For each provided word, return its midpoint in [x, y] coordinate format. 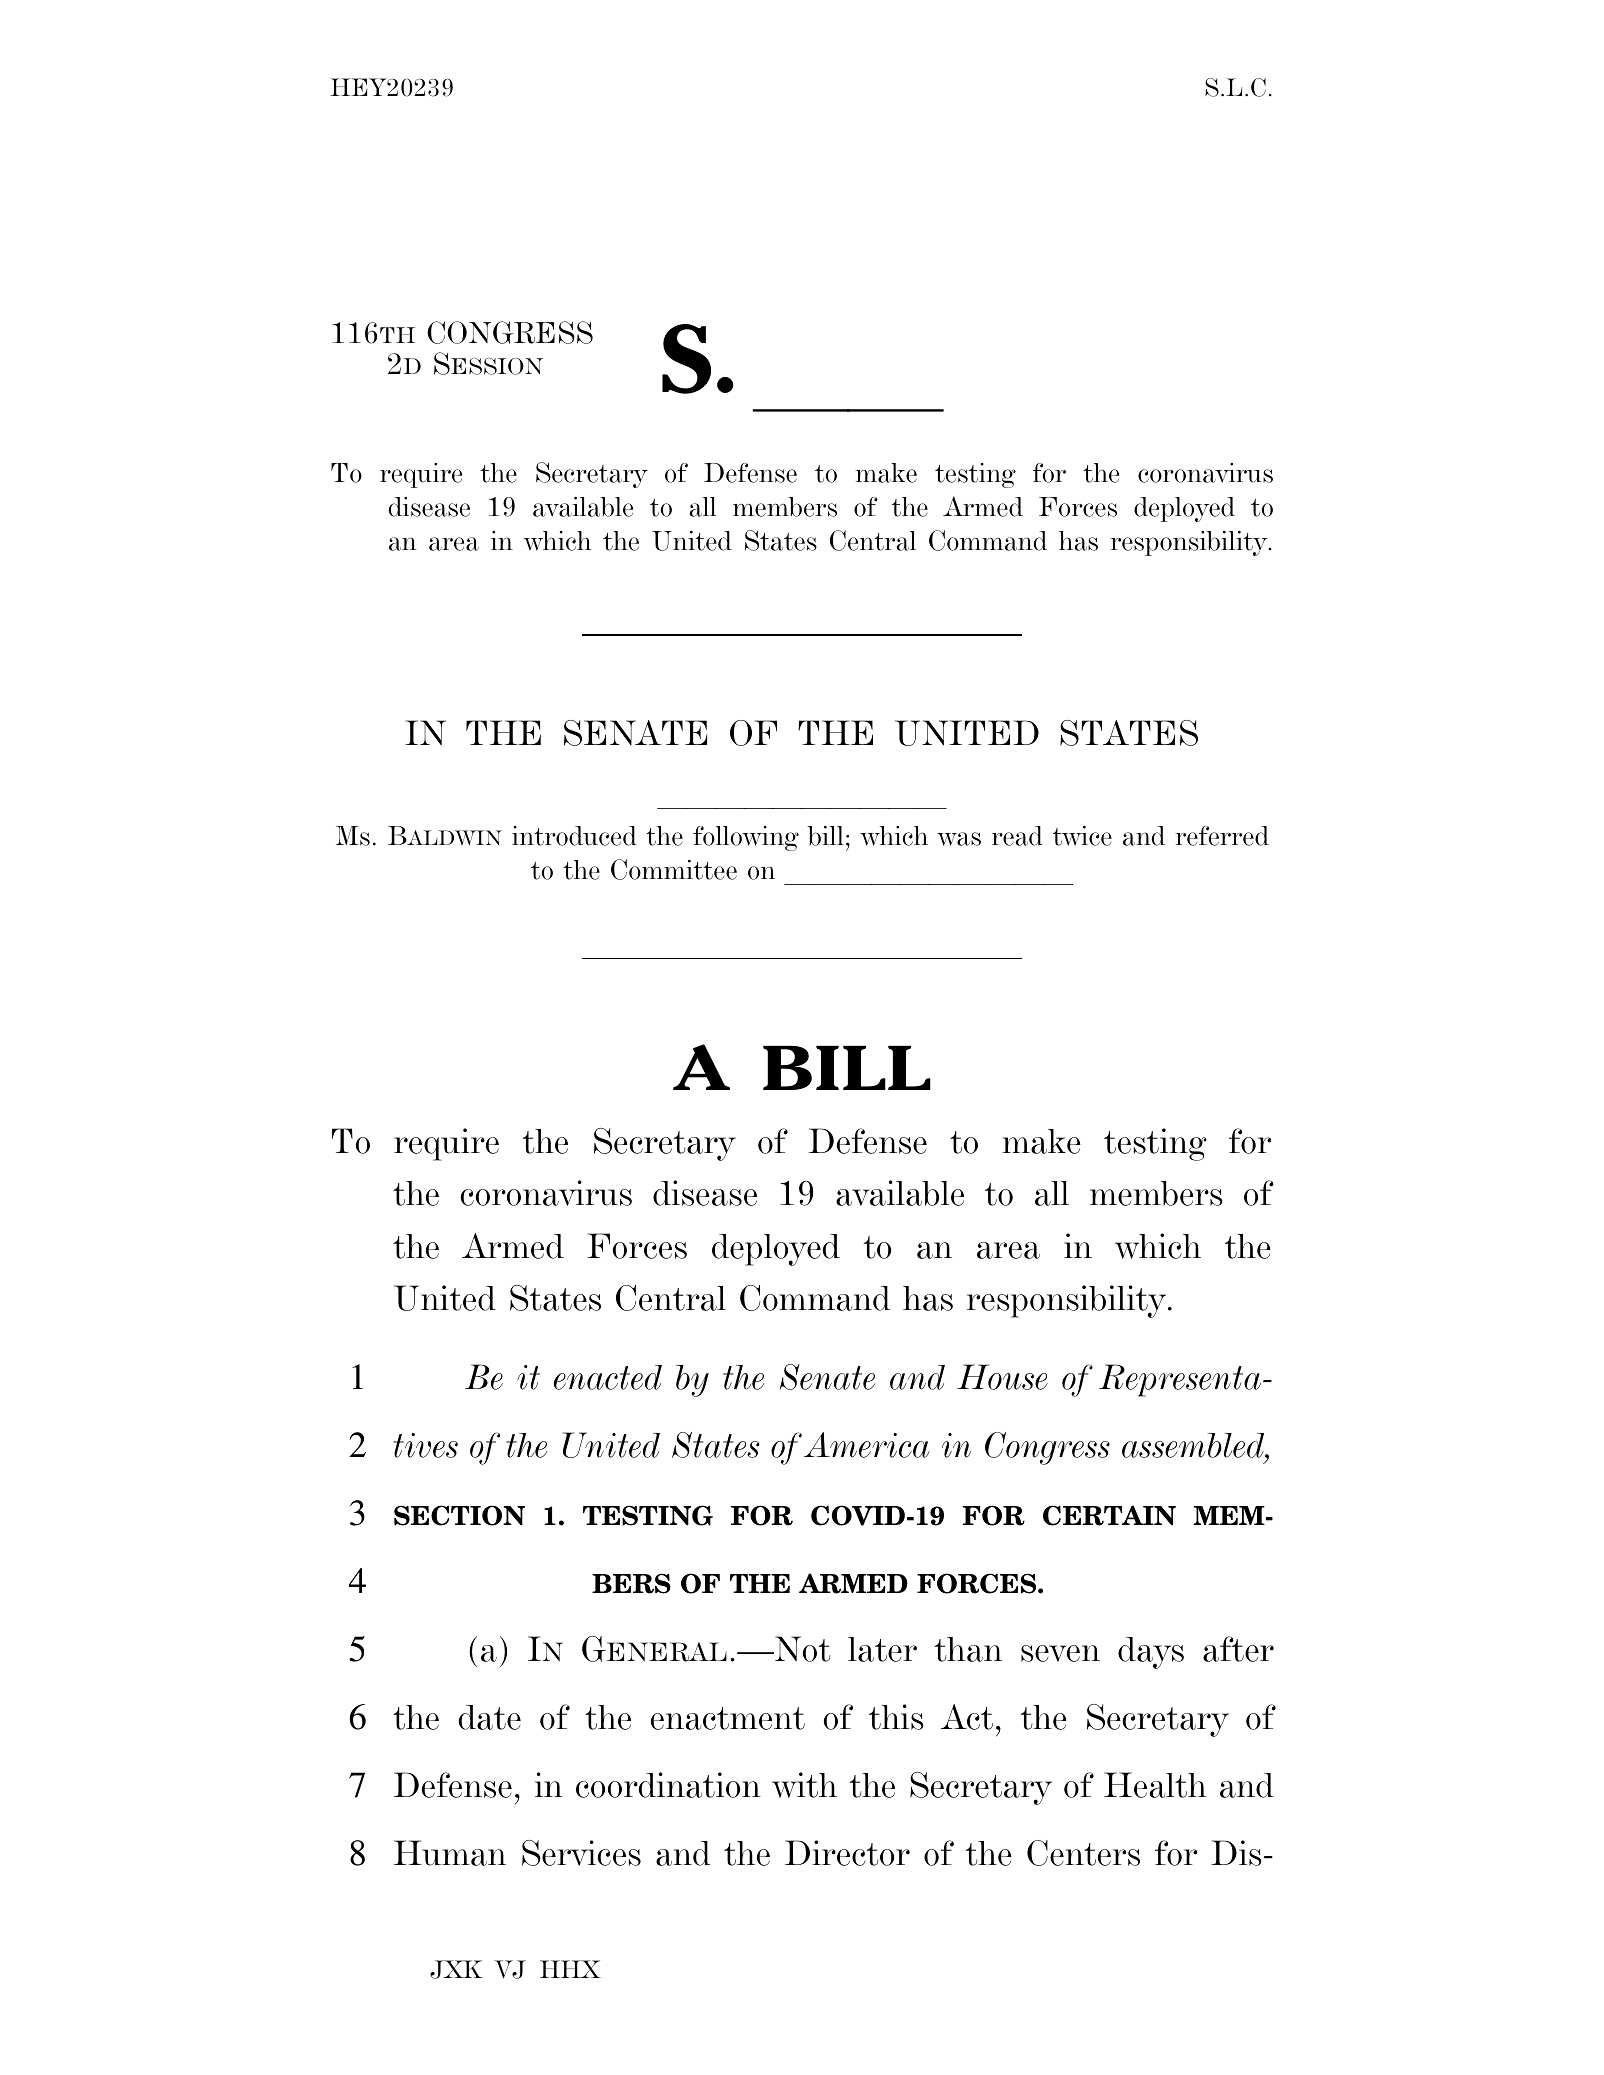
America [867, 1445]
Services [581, 1853]
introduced [574, 836]
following [746, 838]
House [1002, 1377]
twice [1082, 836]
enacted [608, 1377]
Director [847, 1853]
